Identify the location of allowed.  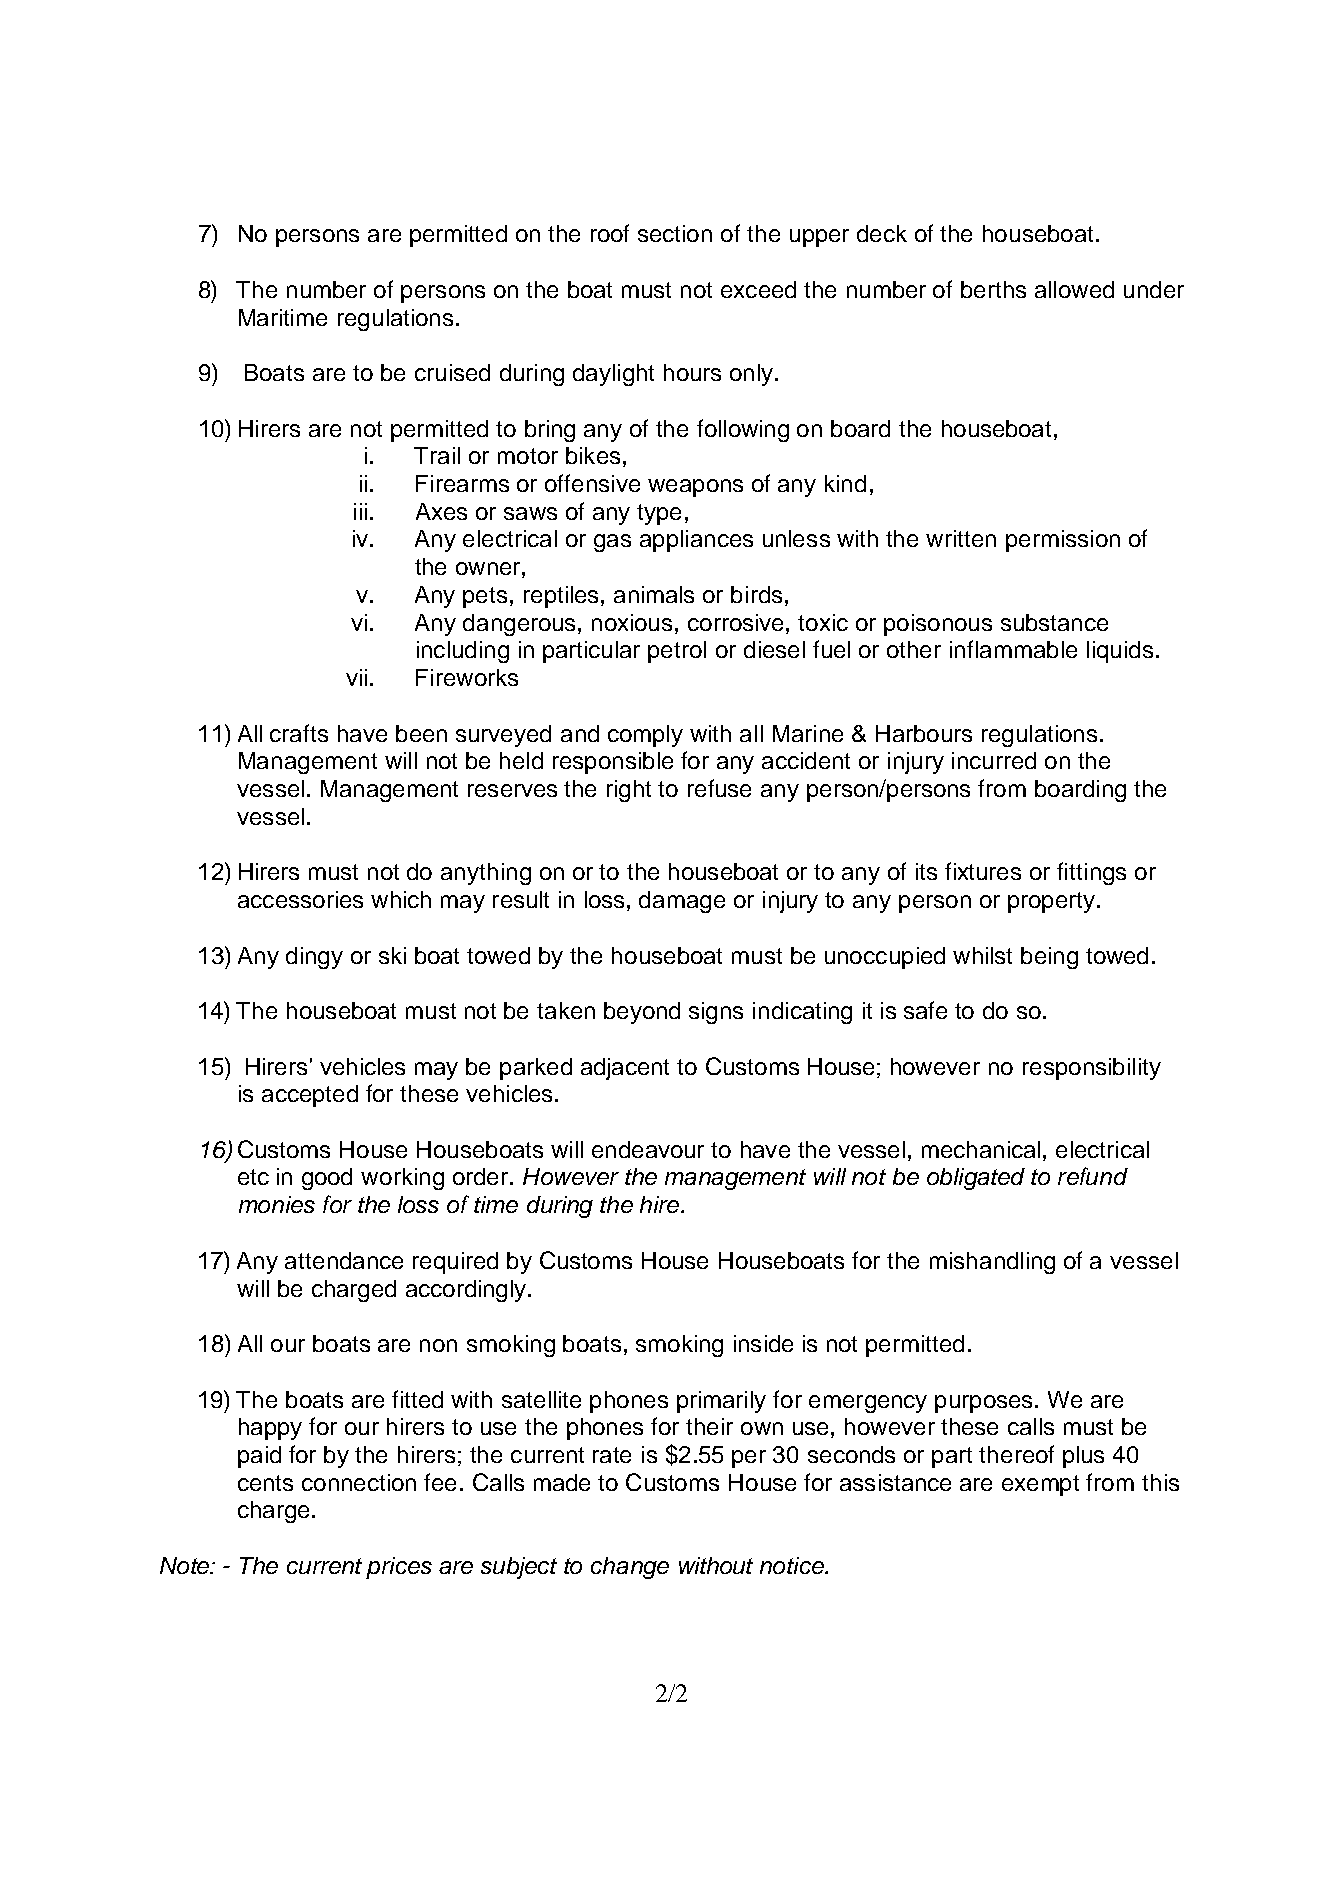
(1074, 289).
